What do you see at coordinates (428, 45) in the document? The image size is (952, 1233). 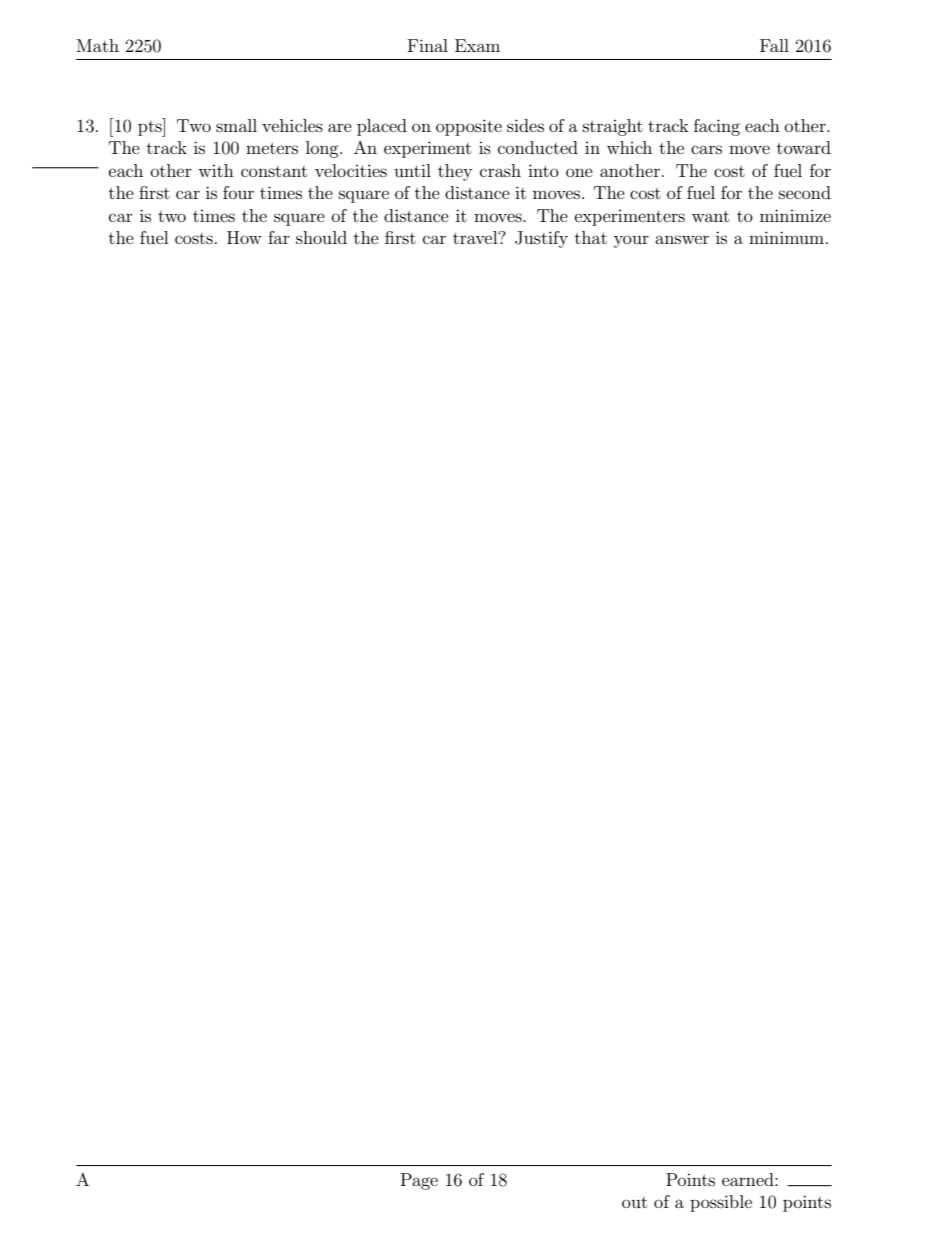 I see `Final` at bounding box center [428, 45].
